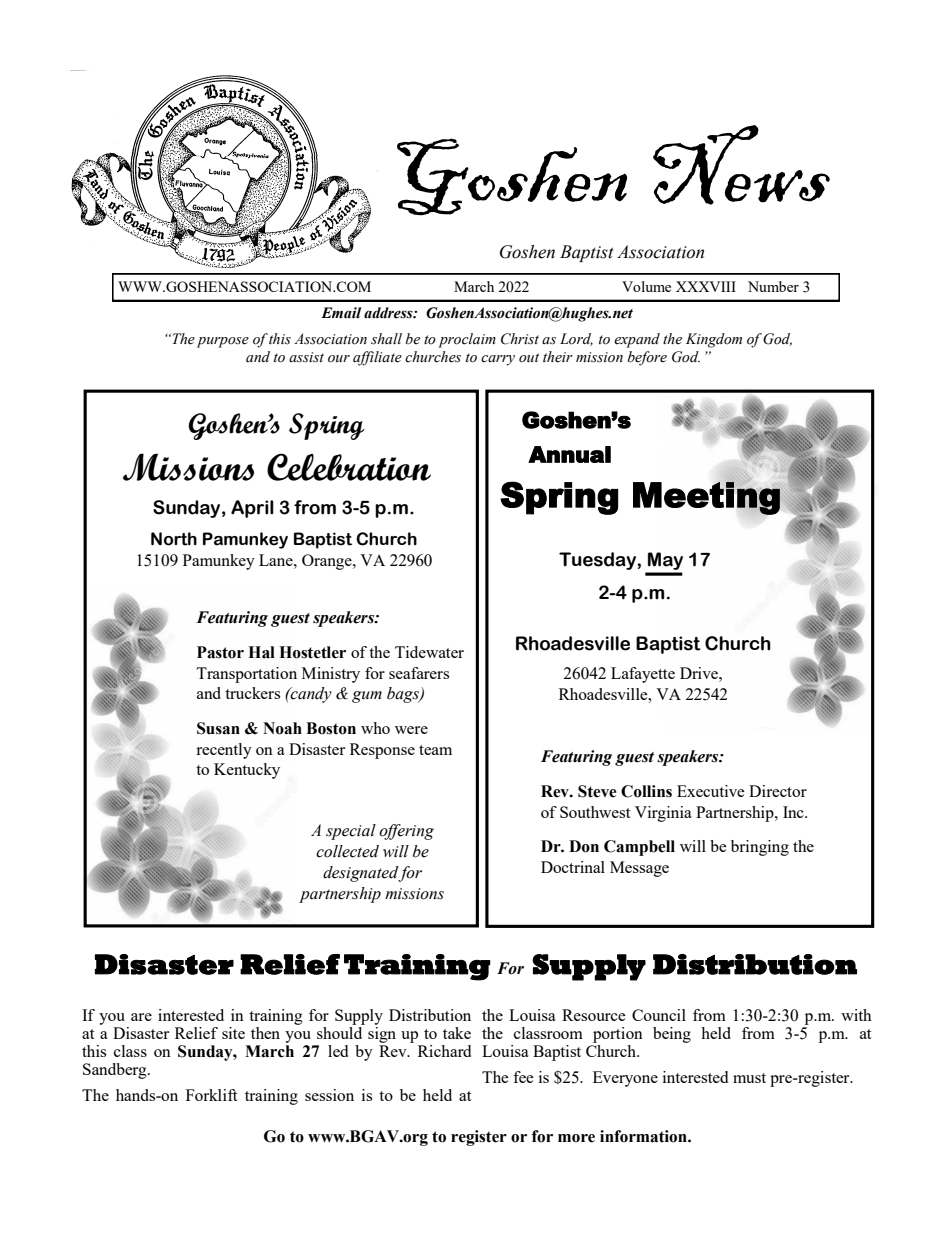 The width and height of the screenshot is (952, 1233). What do you see at coordinates (647, 358) in the screenshot?
I see `before` at bounding box center [647, 358].
